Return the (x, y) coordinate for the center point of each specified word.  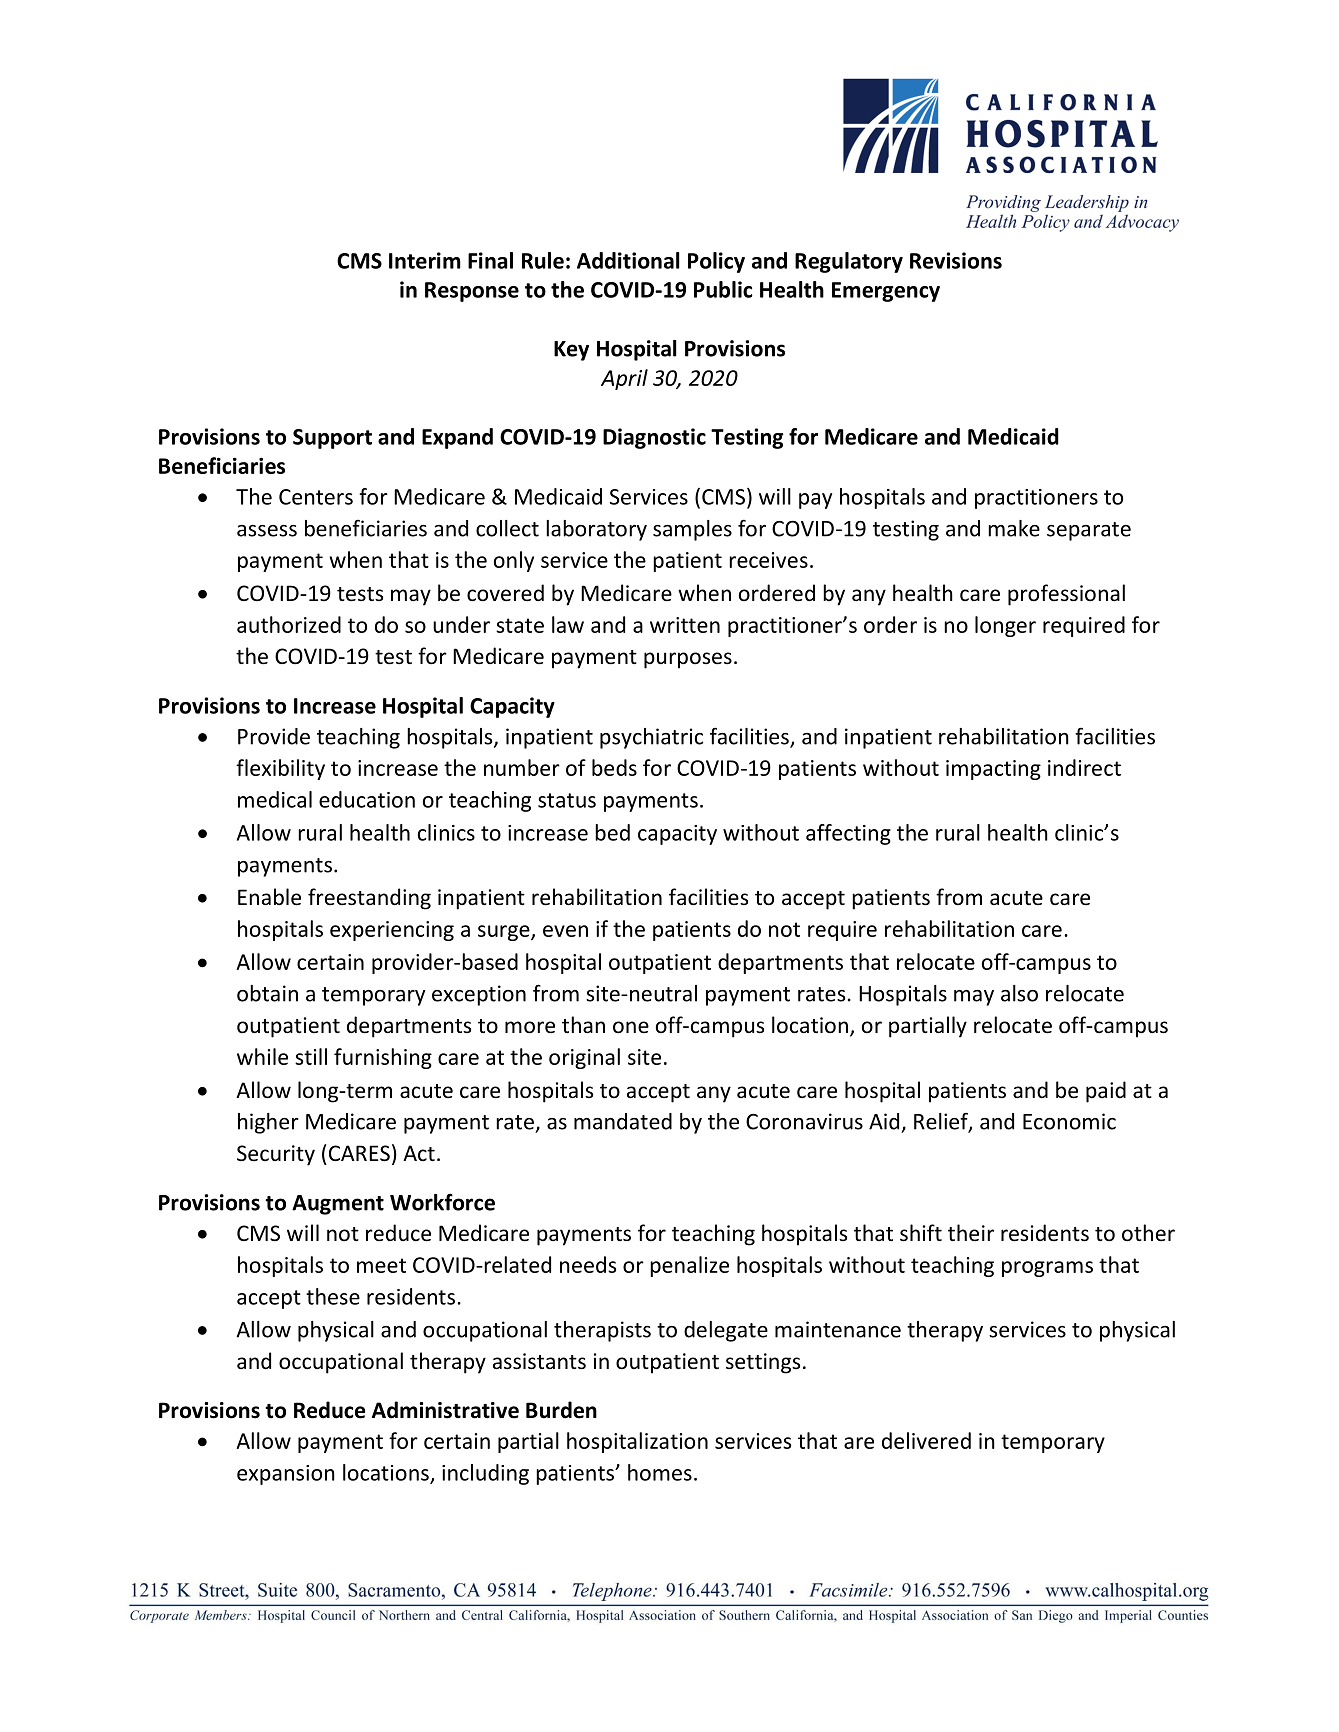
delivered (926, 1440)
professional (1066, 595)
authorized (289, 624)
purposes (688, 660)
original (584, 1058)
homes (660, 1472)
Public (723, 289)
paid (1106, 1092)
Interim (425, 260)
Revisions (956, 260)
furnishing (383, 1058)
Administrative (445, 1410)
